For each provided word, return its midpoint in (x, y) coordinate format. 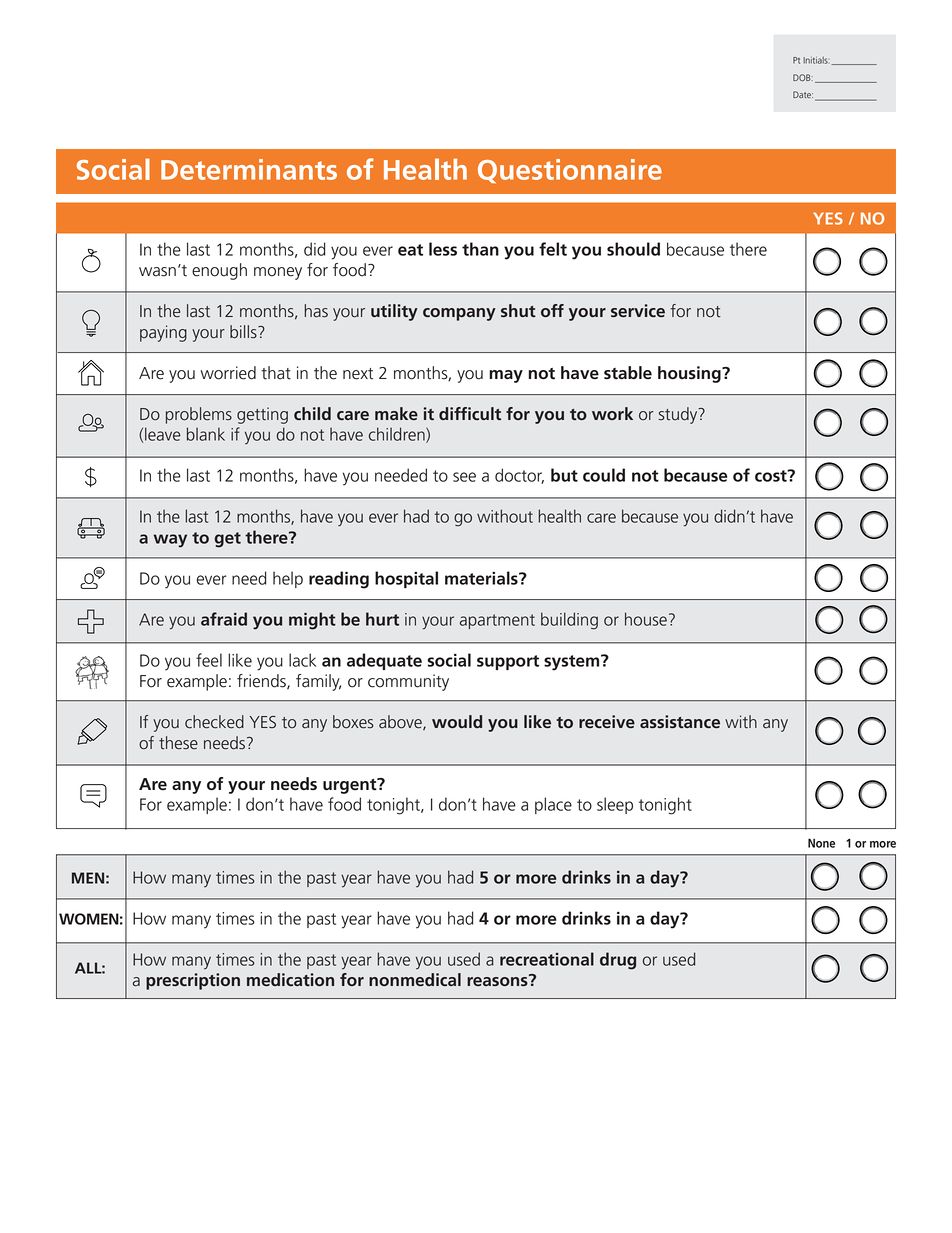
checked (214, 722)
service (638, 310)
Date (803, 94)
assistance (680, 721)
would (457, 721)
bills (244, 332)
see (464, 477)
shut (518, 310)
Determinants (249, 169)
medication (290, 979)
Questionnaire (570, 171)
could (604, 475)
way (170, 541)
